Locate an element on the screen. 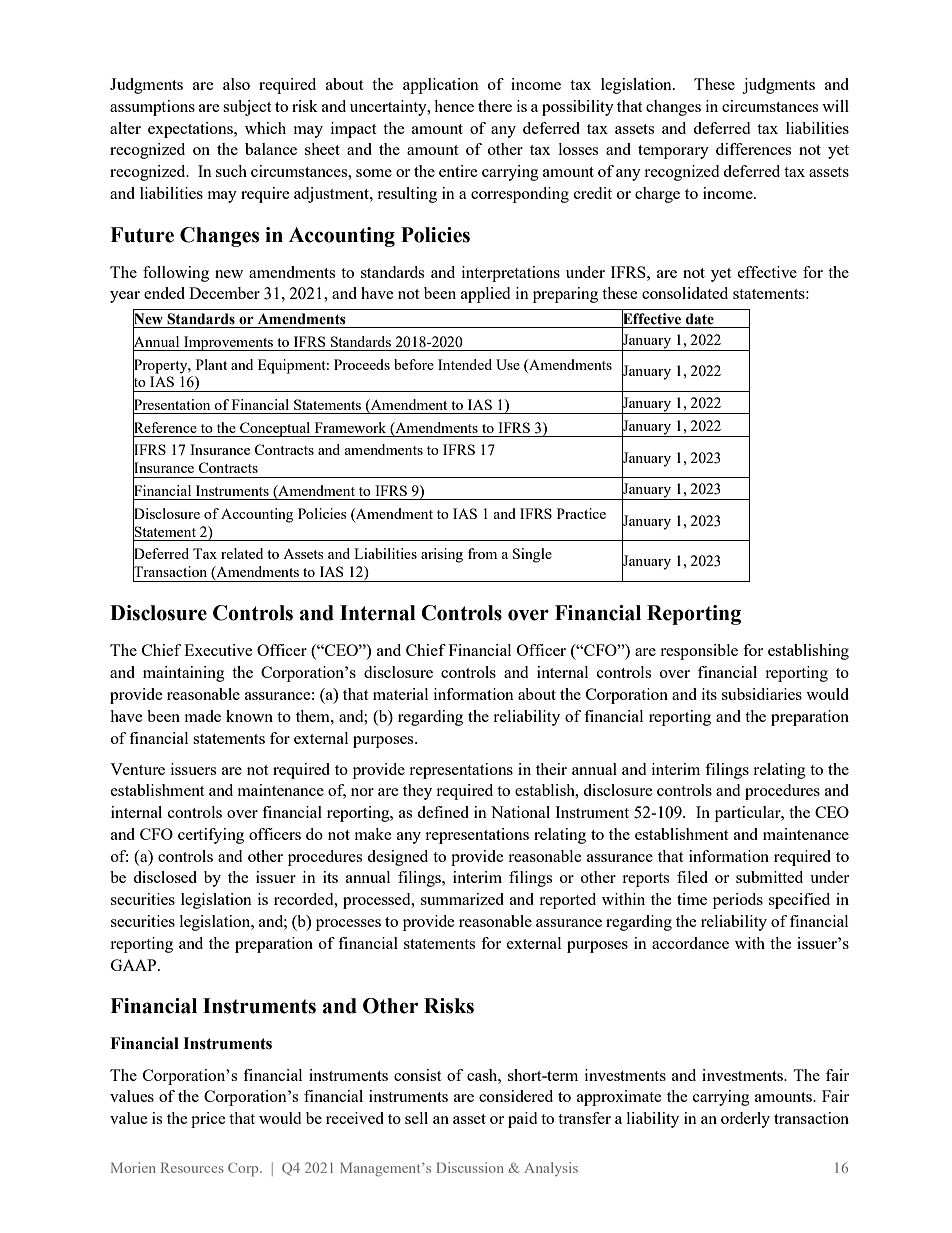 The width and height of the screenshot is (952, 1233). summarized is located at coordinates (462, 899).
